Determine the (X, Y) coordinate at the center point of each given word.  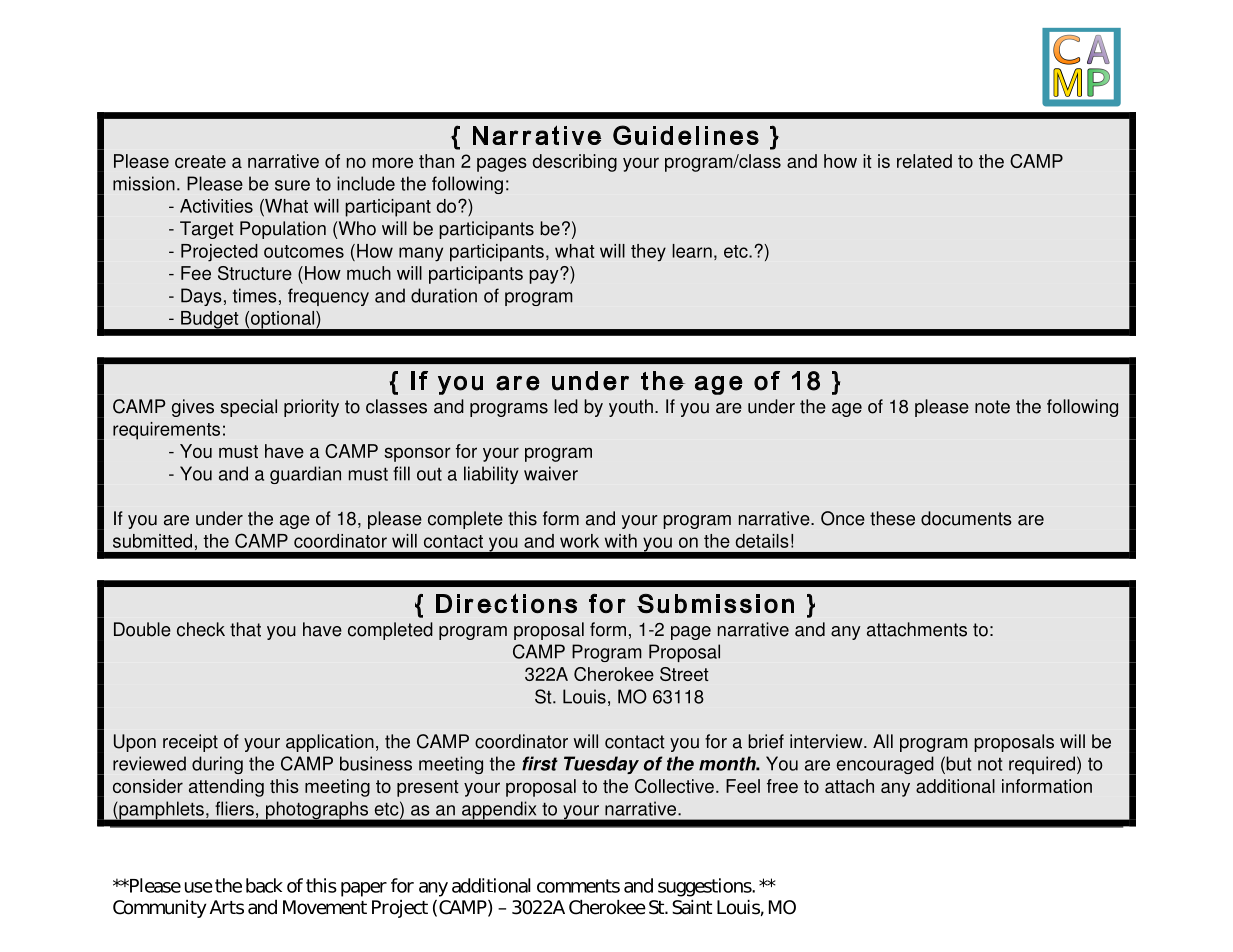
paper (364, 889)
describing (575, 163)
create (200, 161)
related (924, 161)
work (579, 541)
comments (578, 886)
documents (966, 518)
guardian (305, 475)
